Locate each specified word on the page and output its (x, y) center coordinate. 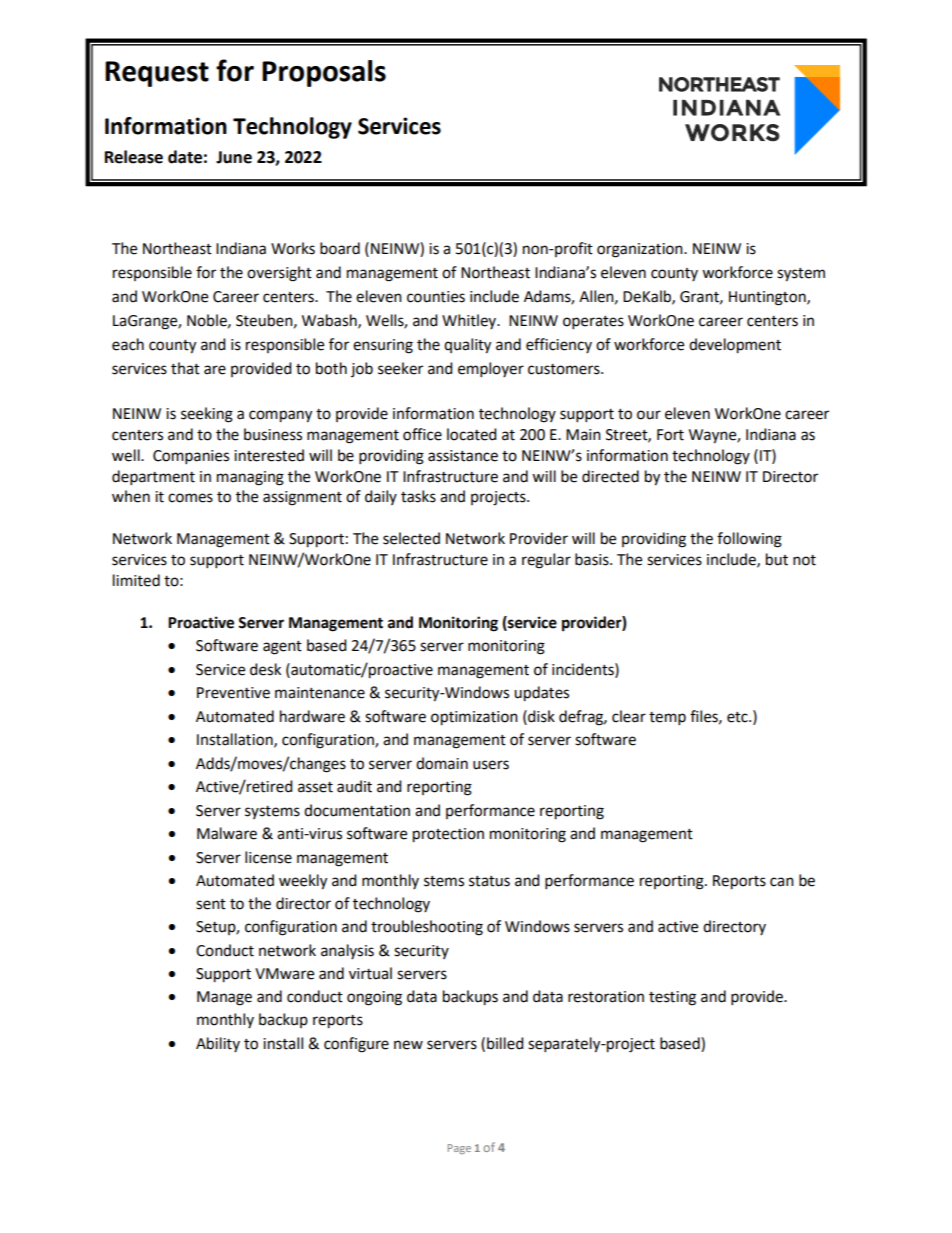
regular (546, 561)
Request (157, 74)
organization (641, 250)
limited (136, 580)
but (777, 559)
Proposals (324, 73)
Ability (218, 1044)
